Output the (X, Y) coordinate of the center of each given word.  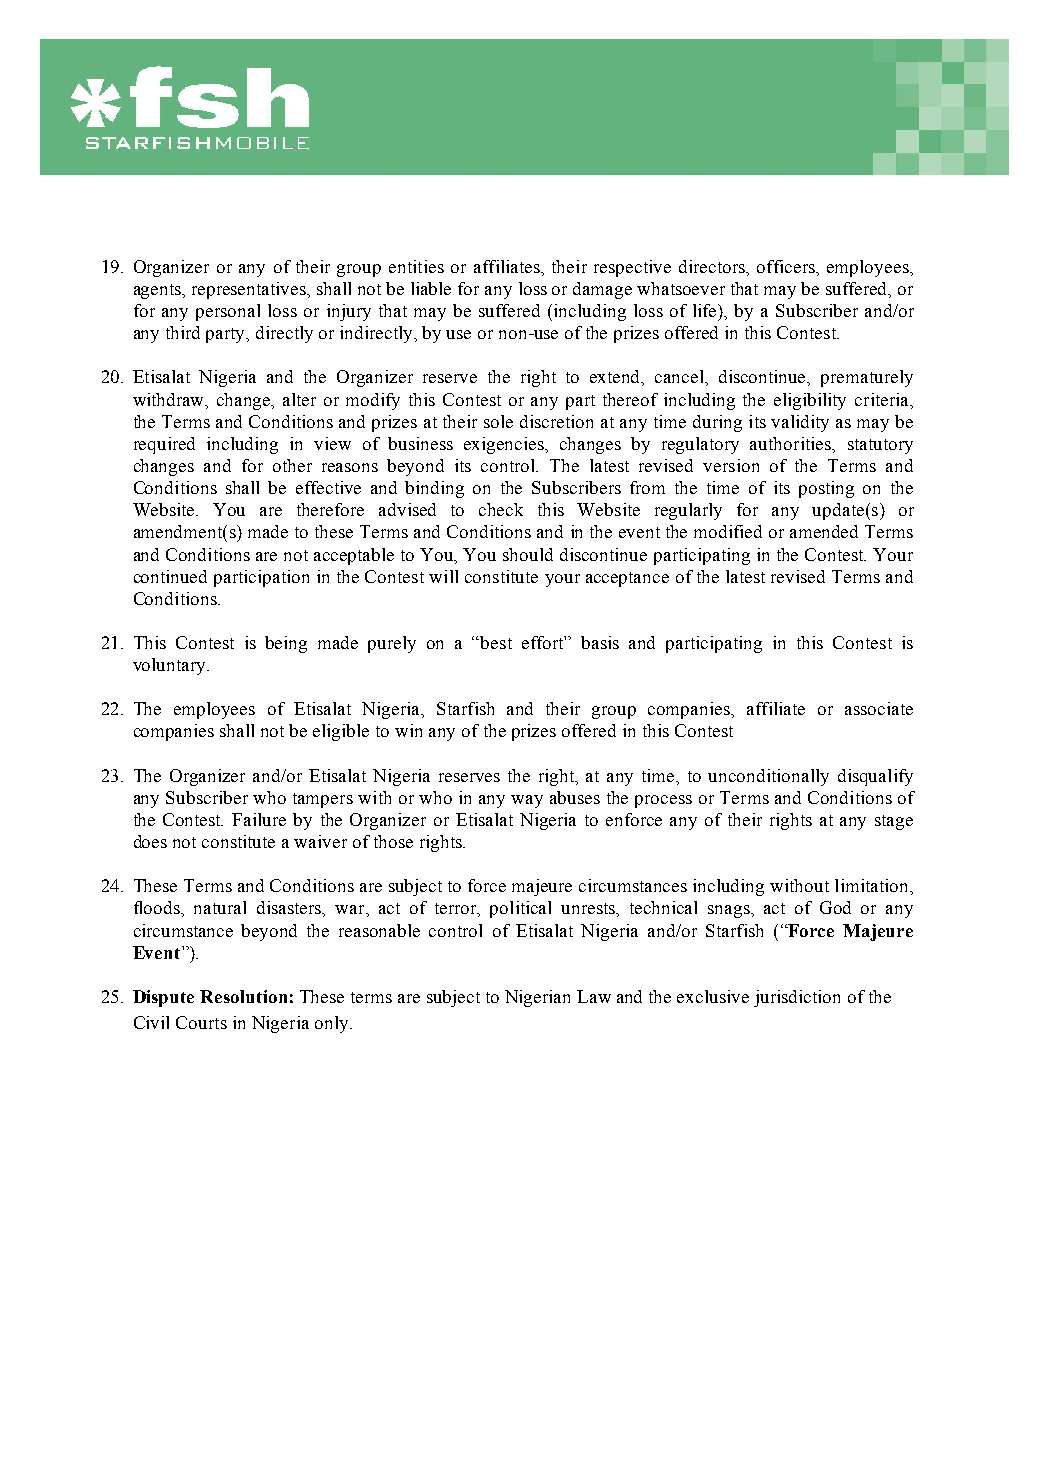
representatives (250, 290)
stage (894, 822)
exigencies (505, 445)
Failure (259, 819)
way (527, 801)
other (292, 465)
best (496, 642)
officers (787, 266)
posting (826, 489)
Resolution (243, 996)
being (286, 644)
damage (602, 290)
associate (879, 708)
